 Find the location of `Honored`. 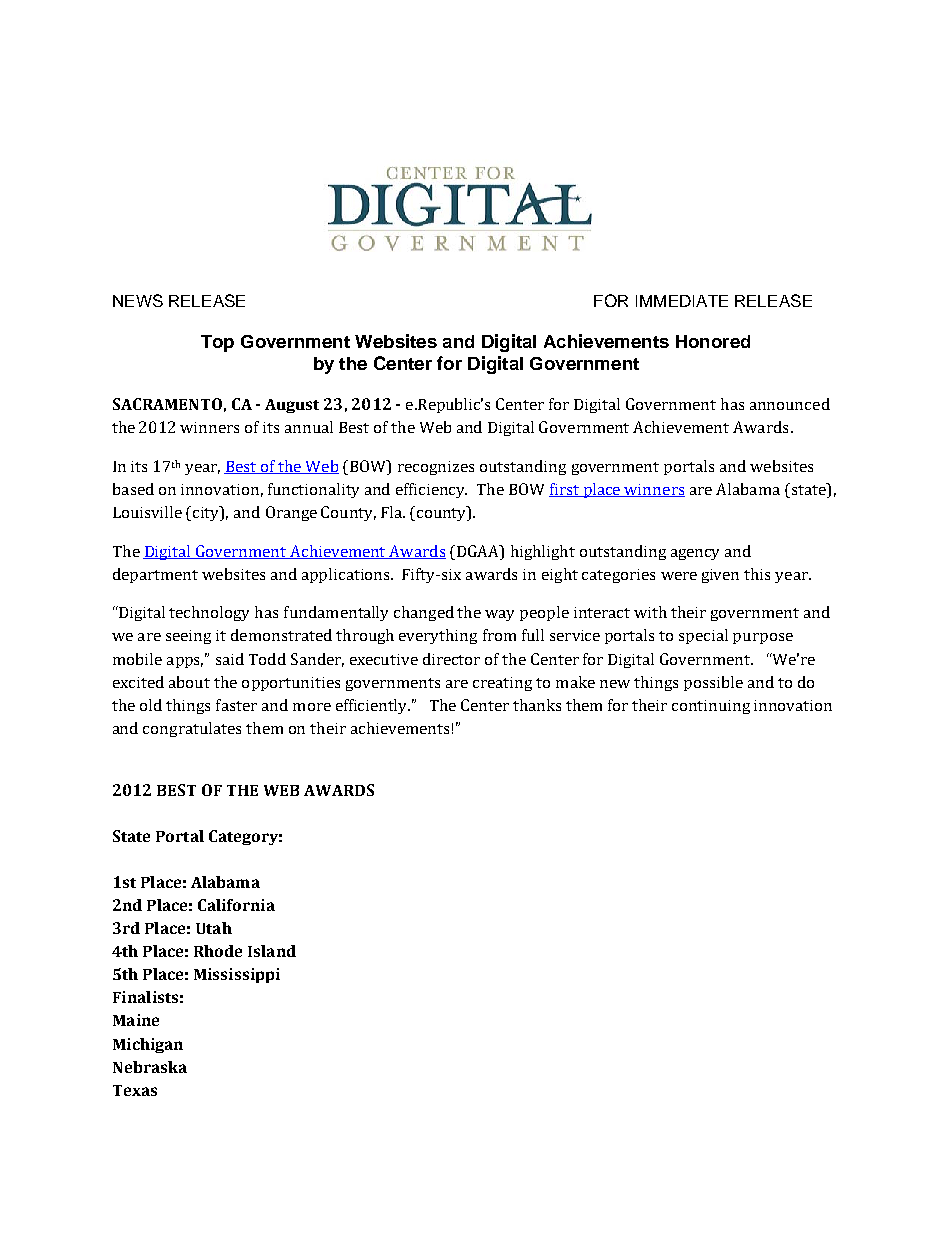

Honored is located at coordinates (713, 341).
